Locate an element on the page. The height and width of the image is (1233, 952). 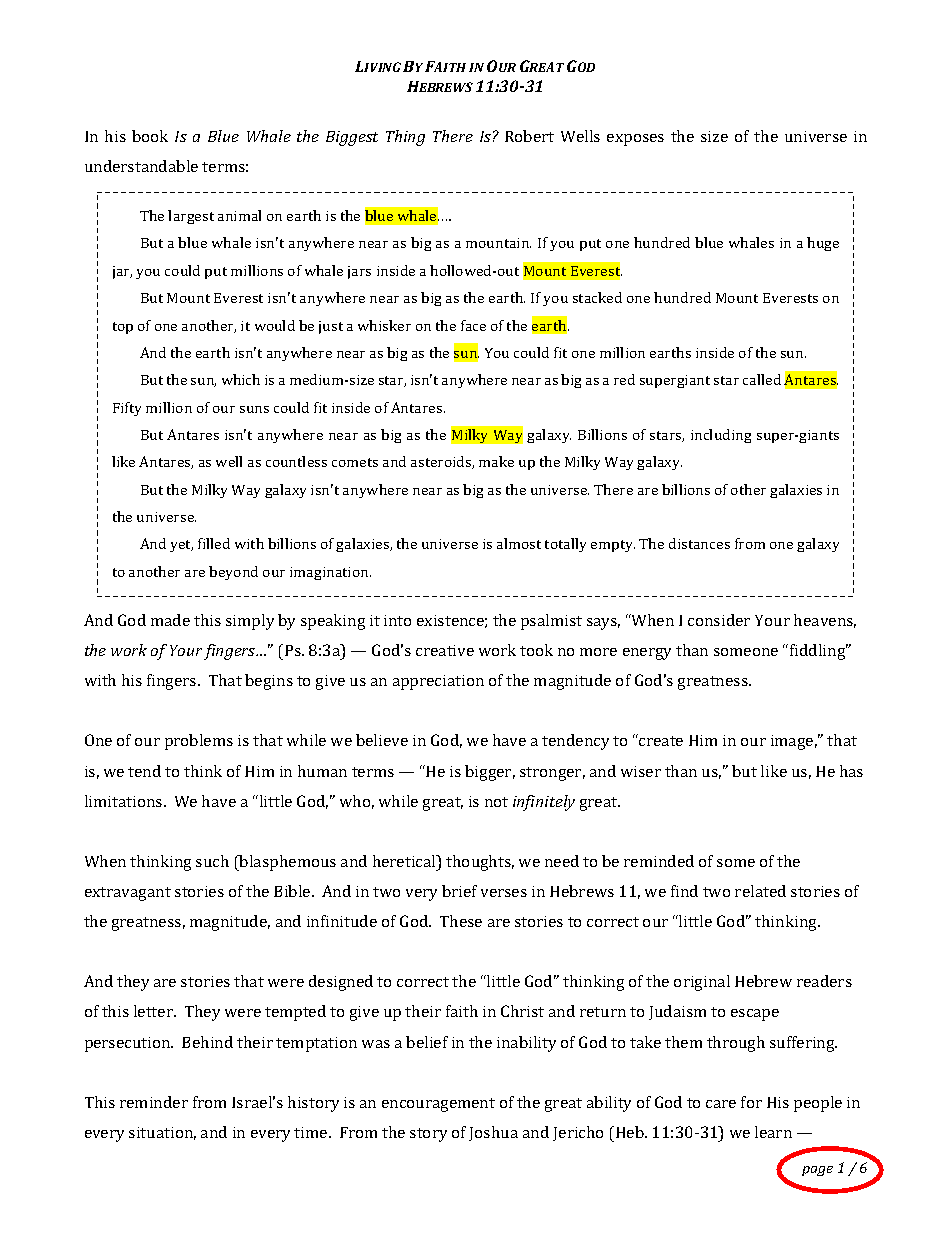
such is located at coordinates (212, 861).
